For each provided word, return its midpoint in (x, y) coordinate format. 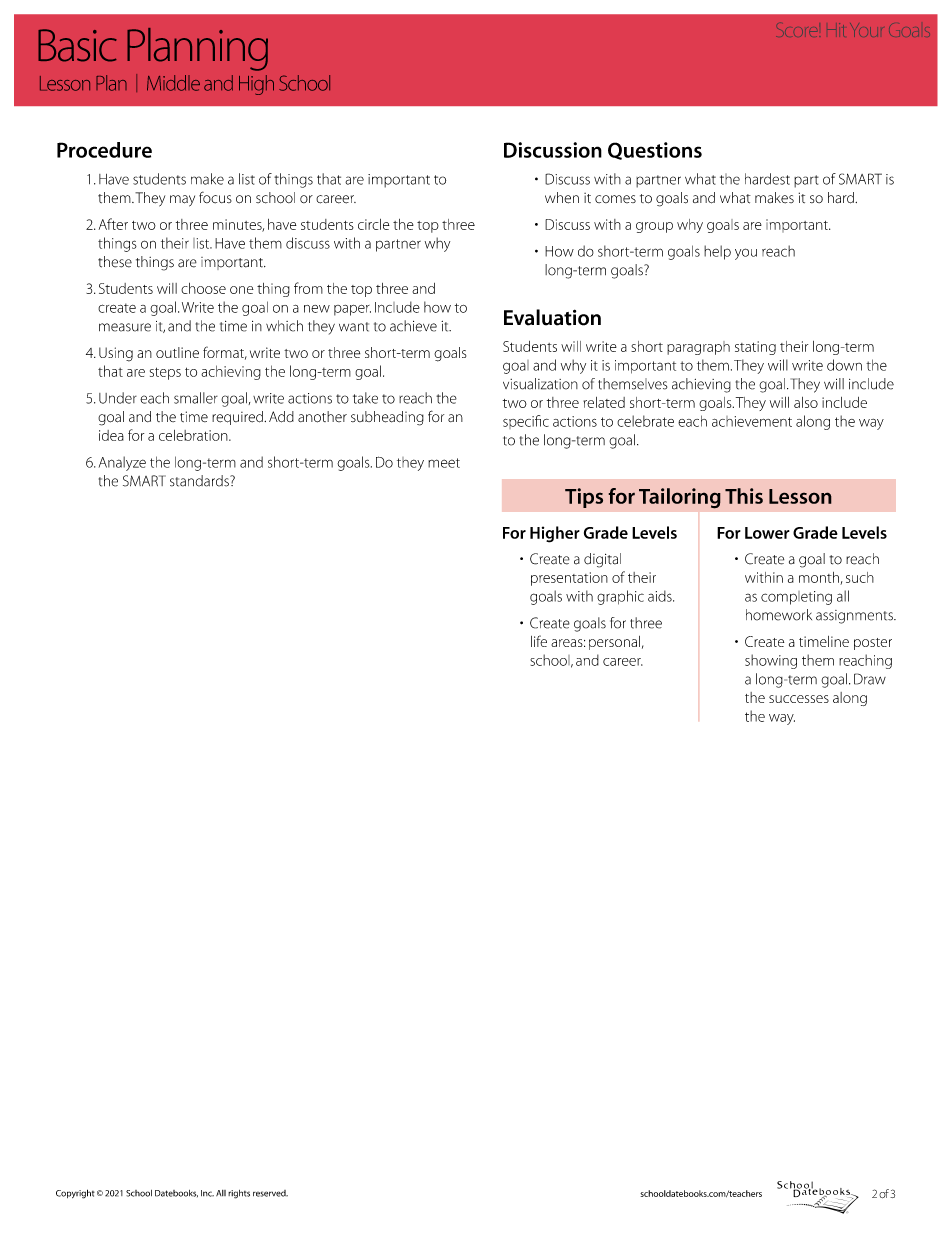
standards (200, 481)
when (562, 198)
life (539, 641)
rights (239, 1194)
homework (779, 615)
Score (798, 32)
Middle (173, 83)
